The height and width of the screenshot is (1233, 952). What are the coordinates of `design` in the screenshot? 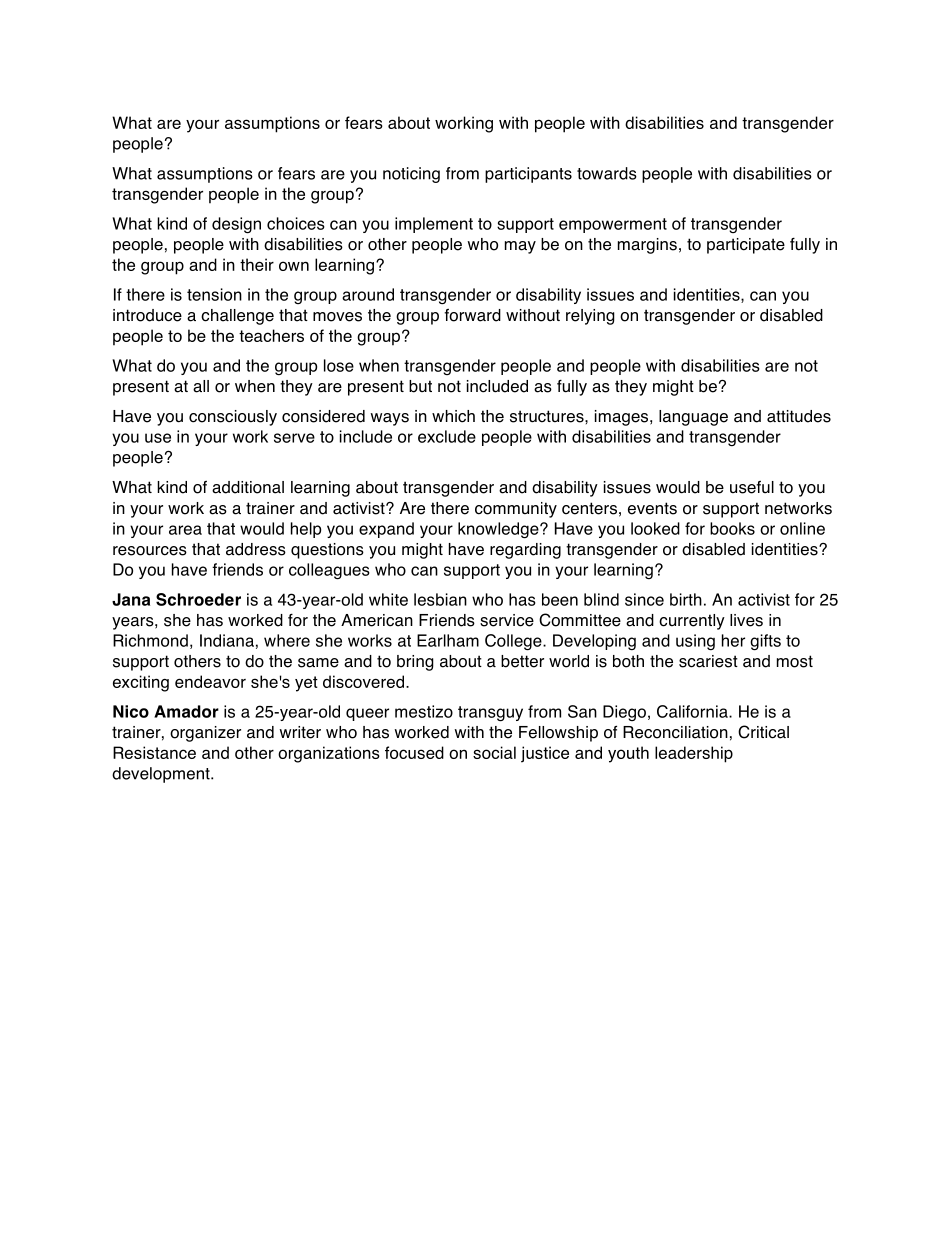 It's located at (236, 225).
